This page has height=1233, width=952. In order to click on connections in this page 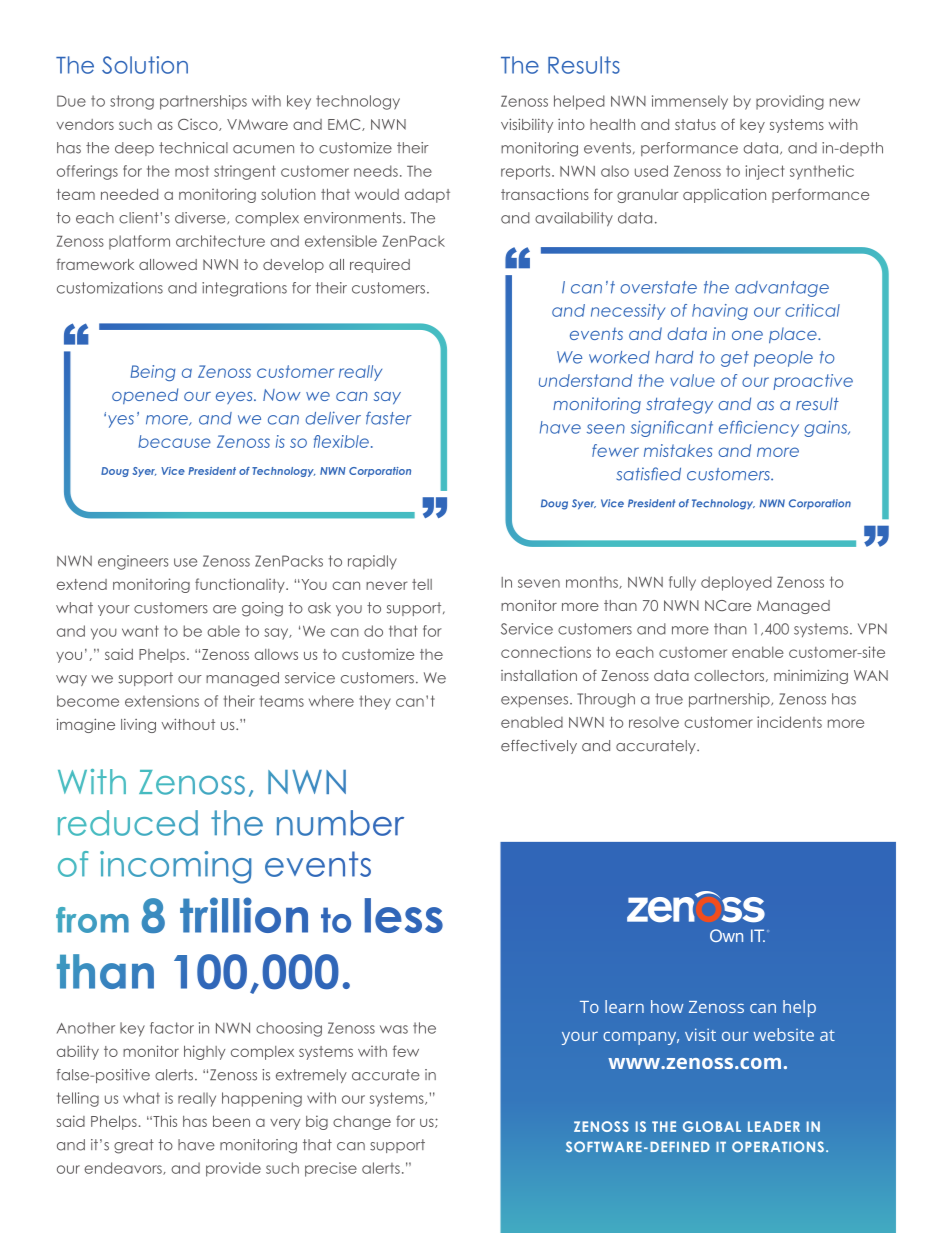, I will do `click(546, 652)`.
